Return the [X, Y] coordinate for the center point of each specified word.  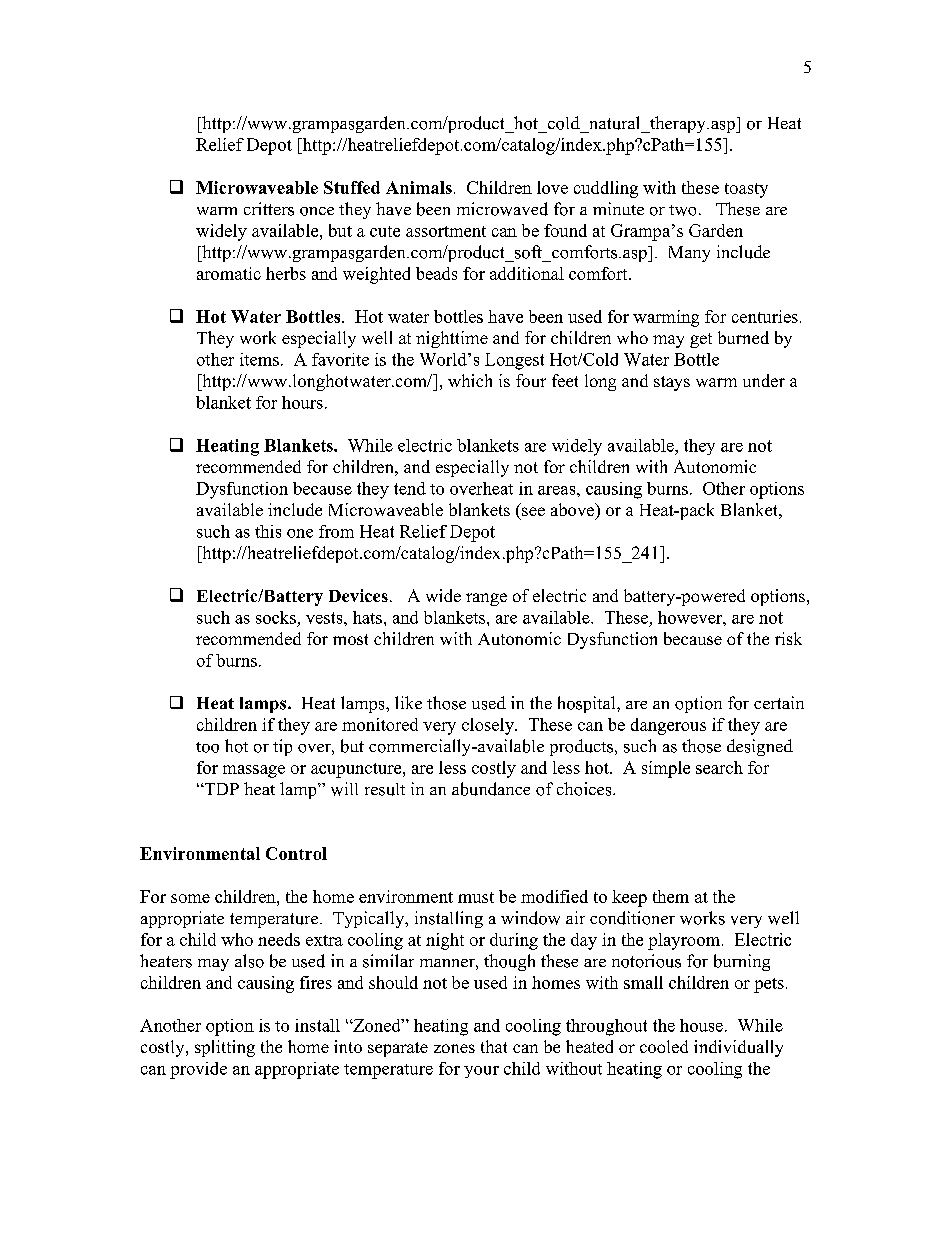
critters [269, 209]
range [486, 599]
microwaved [502, 209]
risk [788, 638]
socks [276, 617]
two [682, 210]
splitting [225, 1048]
